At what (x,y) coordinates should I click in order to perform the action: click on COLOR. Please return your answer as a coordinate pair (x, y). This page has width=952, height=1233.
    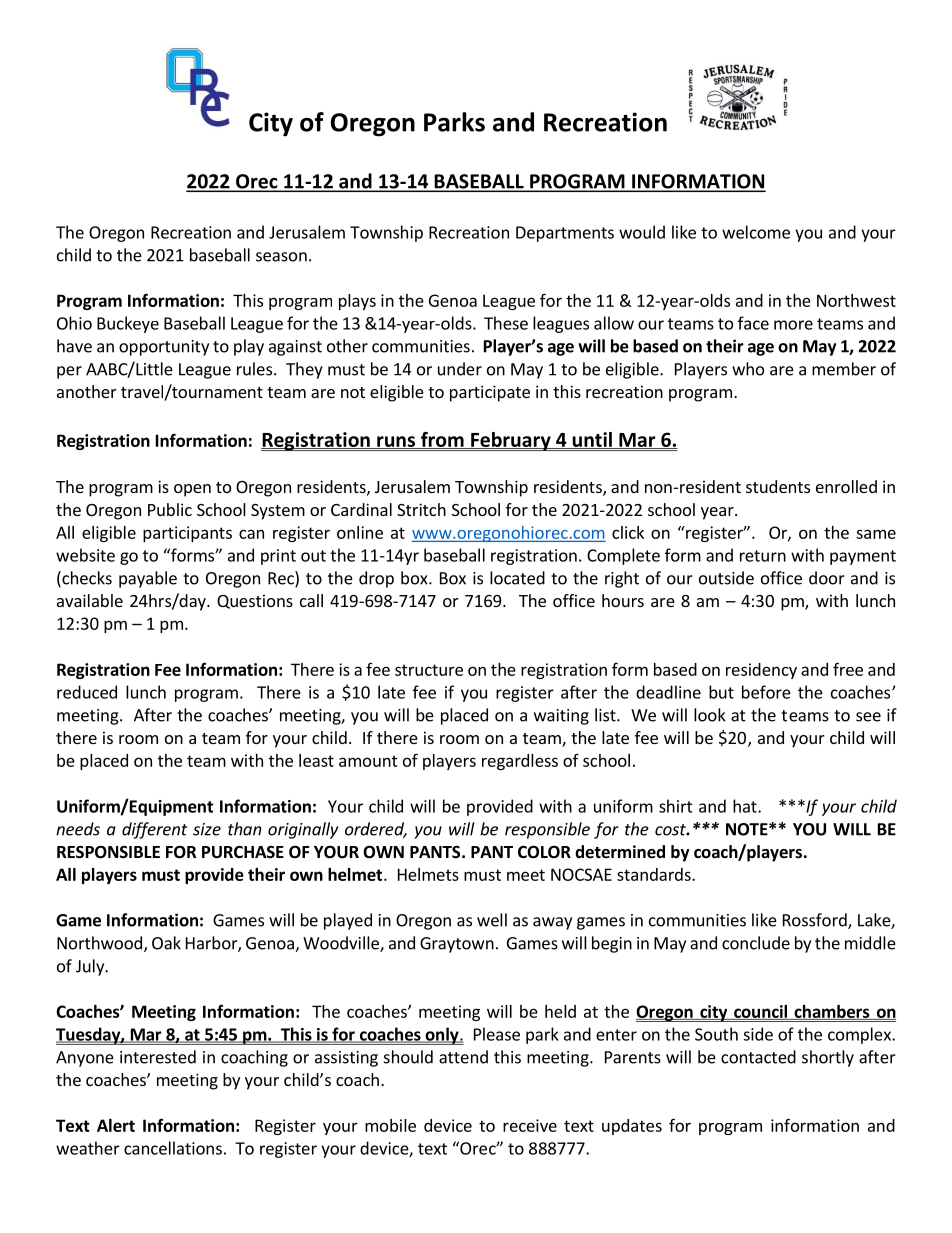
    Looking at the image, I should click on (544, 852).
